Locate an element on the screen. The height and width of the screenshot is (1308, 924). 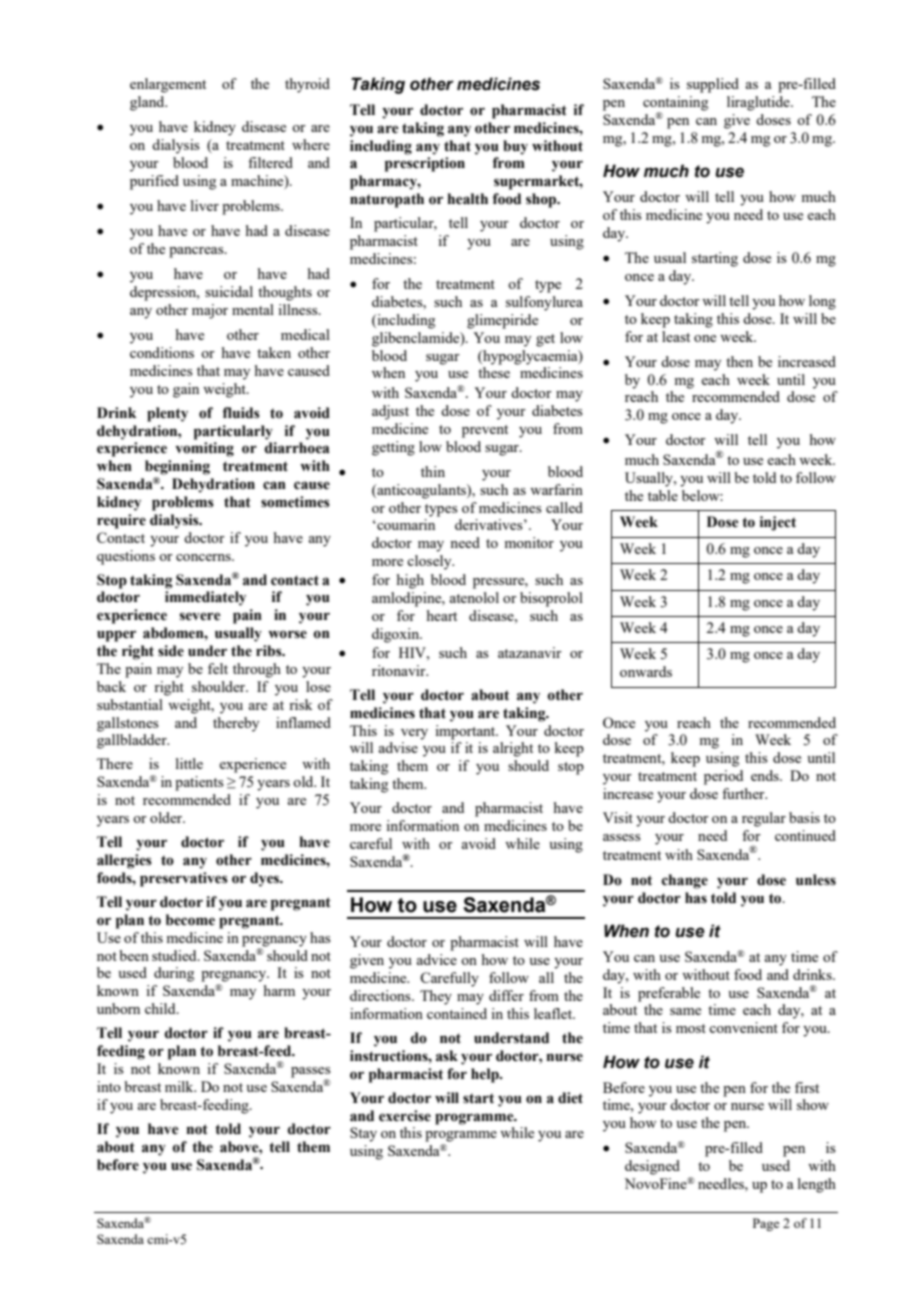
exercise is located at coordinates (405, 1116).
